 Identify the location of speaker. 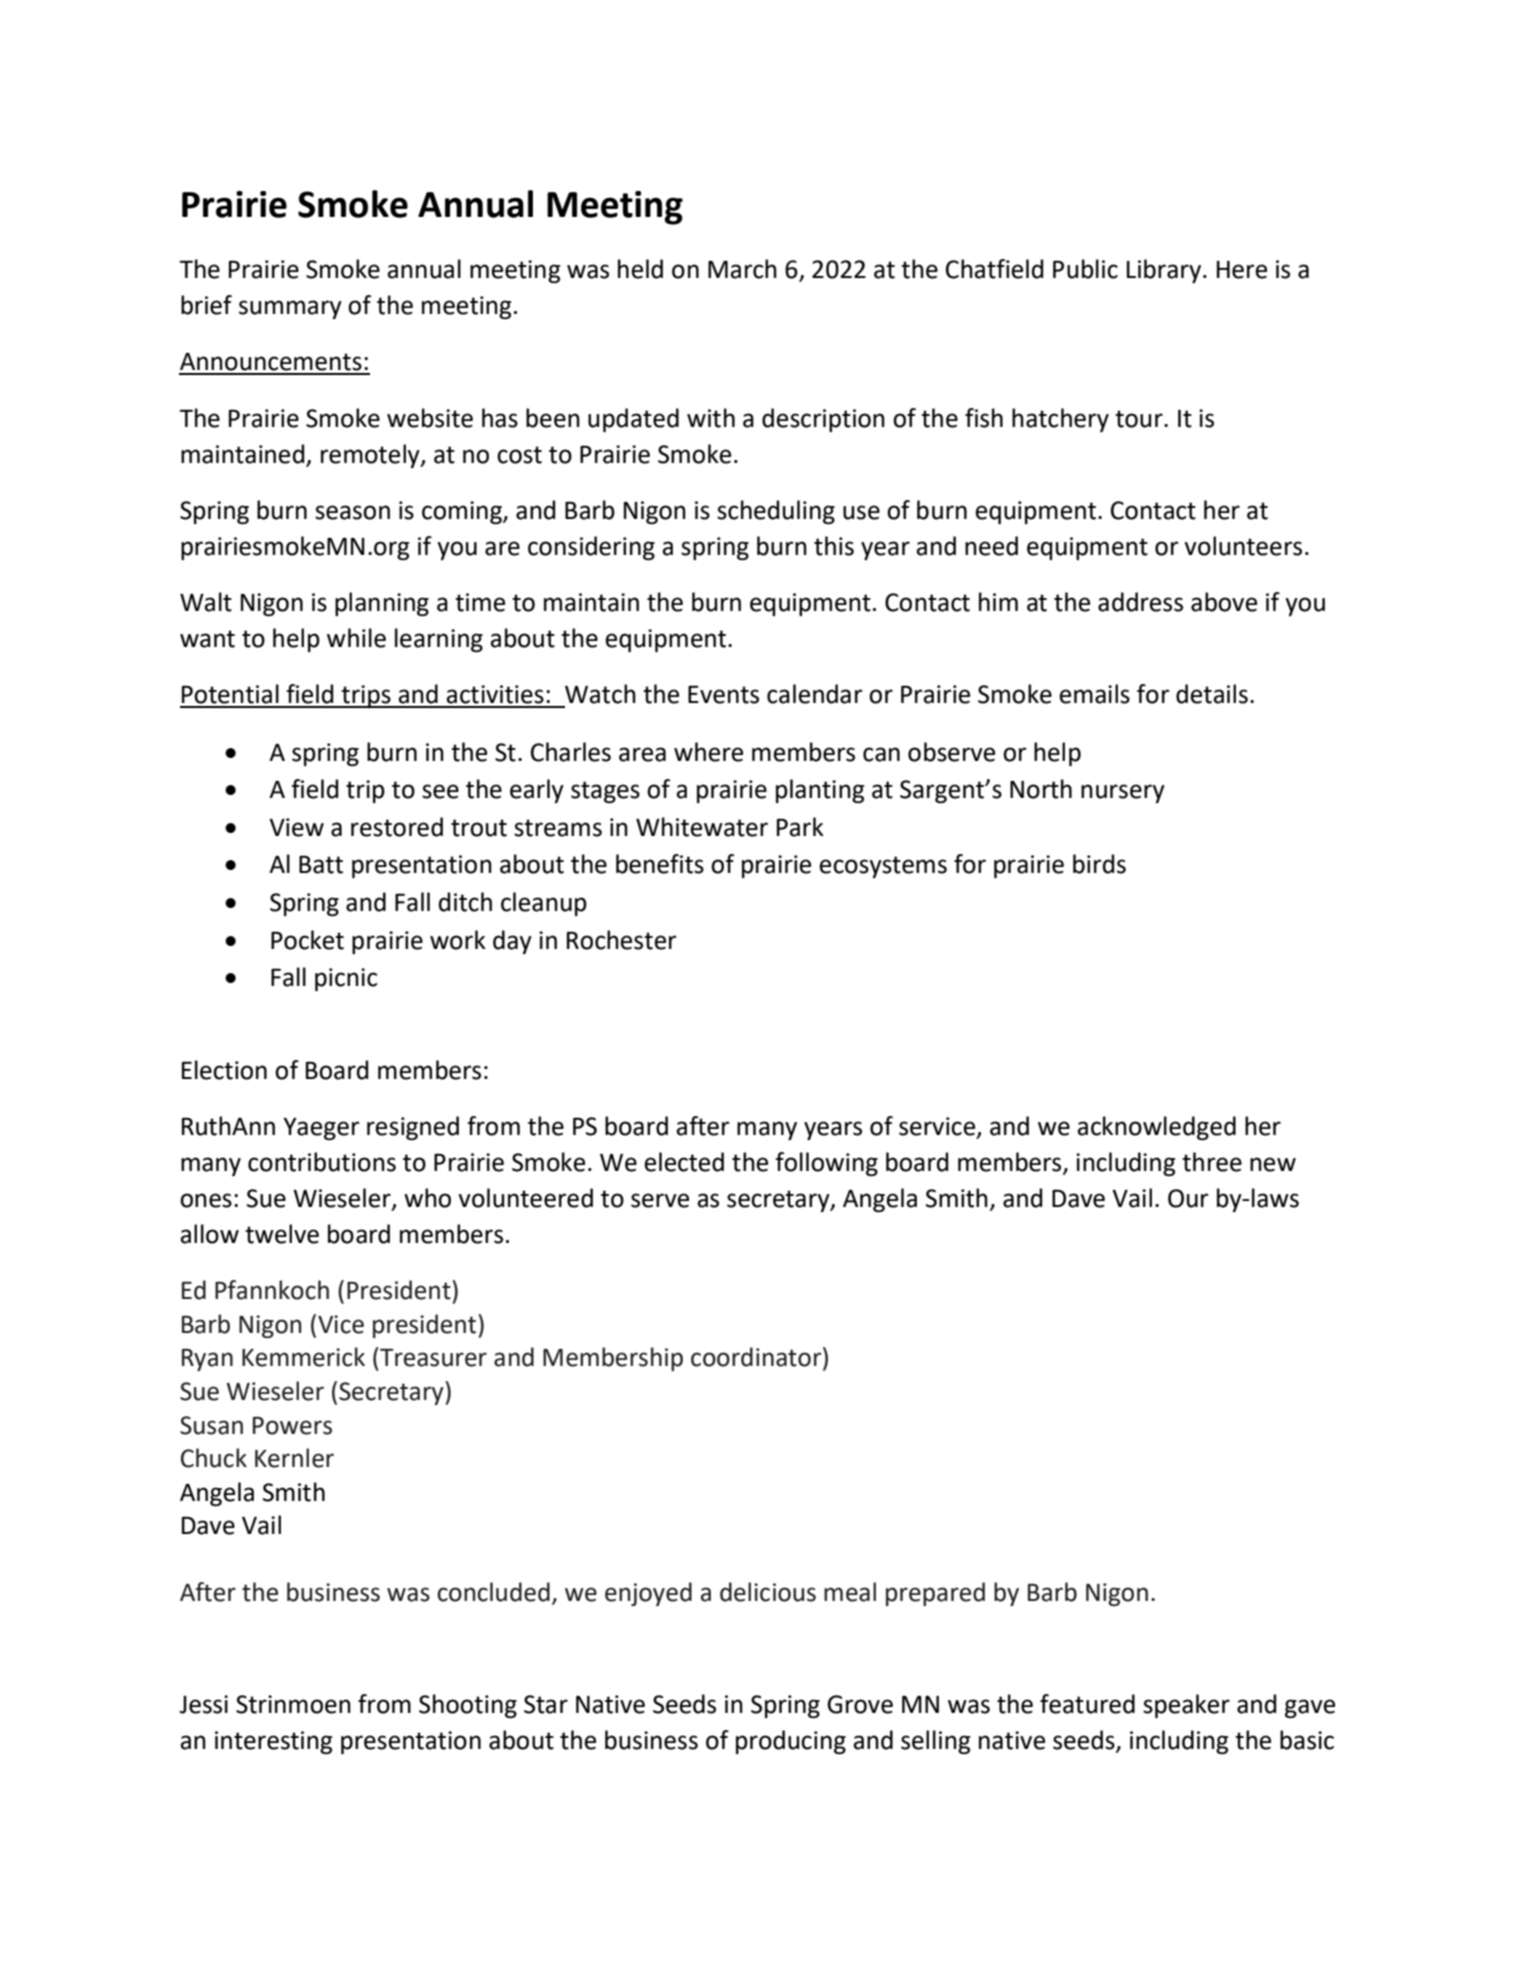
(1186, 1706).
